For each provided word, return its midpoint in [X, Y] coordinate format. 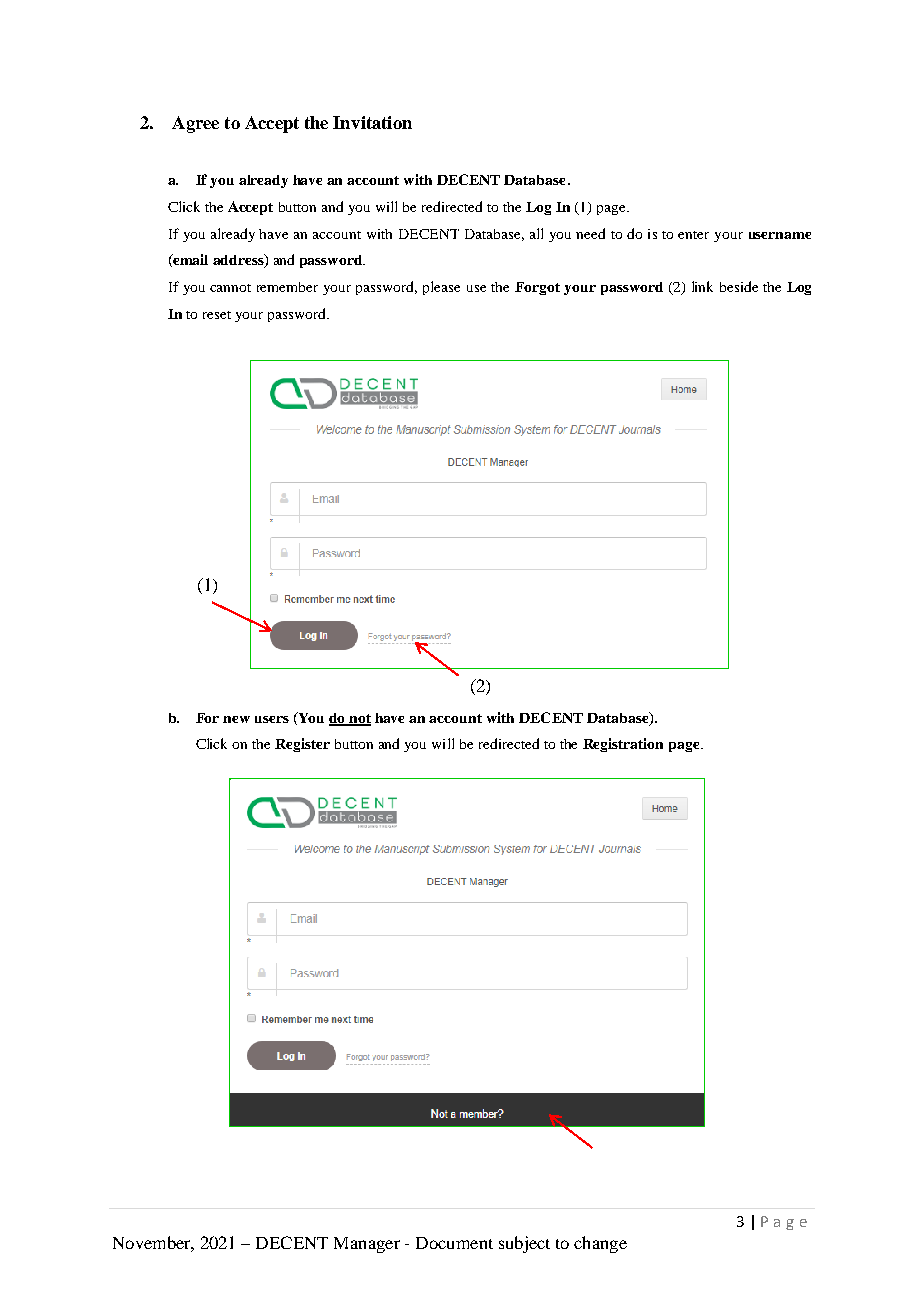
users [272, 719]
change [600, 1244]
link [702, 286]
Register [302, 745]
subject [524, 1244]
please [441, 288]
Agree [195, 124]
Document [454, 1243]
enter [693, 235]
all [536, 233]
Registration [623, 745]
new [236, 719]
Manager [367, 1245]
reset [217, 315]
